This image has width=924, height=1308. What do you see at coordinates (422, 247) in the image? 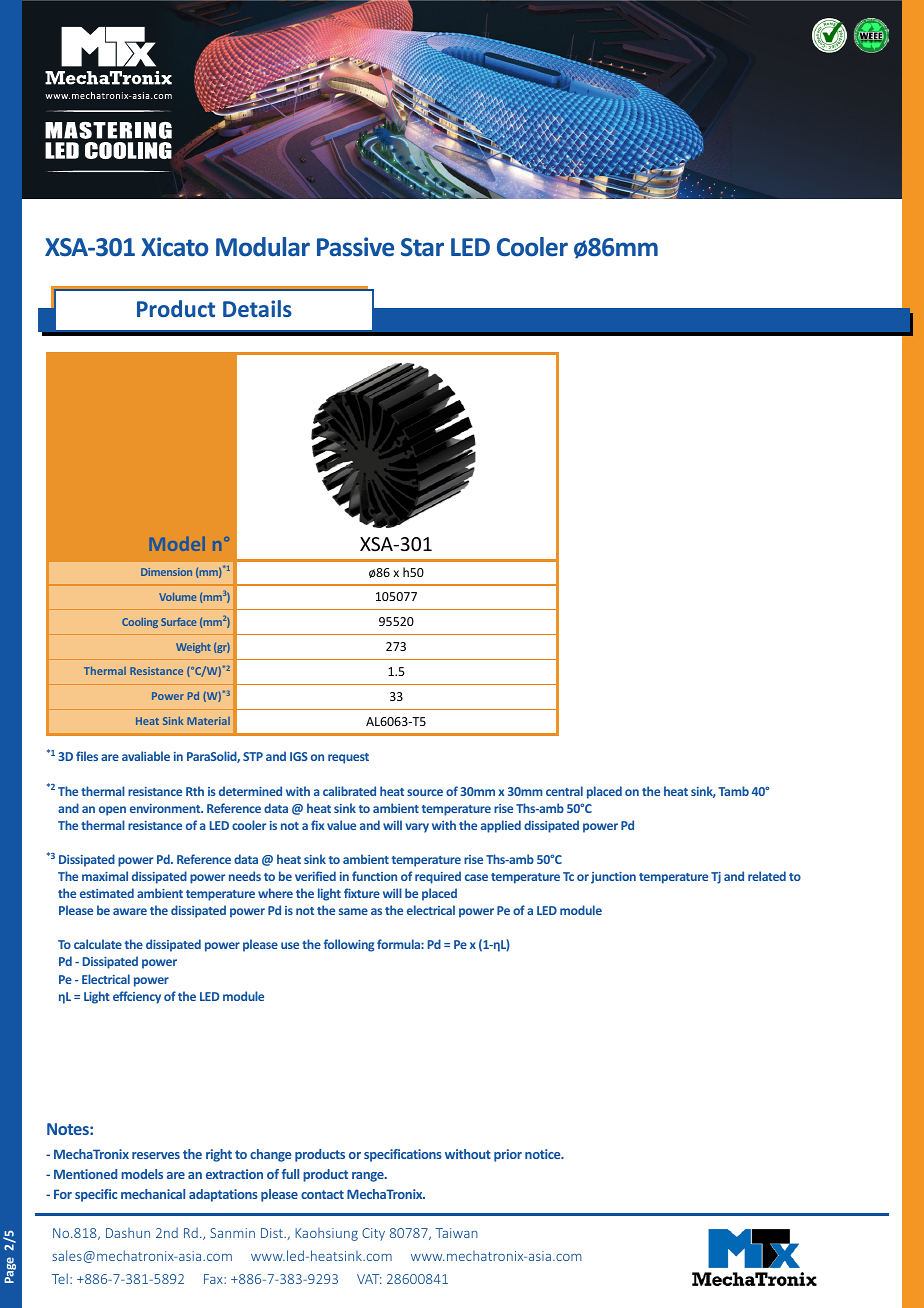
I see `Star` at bounding box center [422, 247].
